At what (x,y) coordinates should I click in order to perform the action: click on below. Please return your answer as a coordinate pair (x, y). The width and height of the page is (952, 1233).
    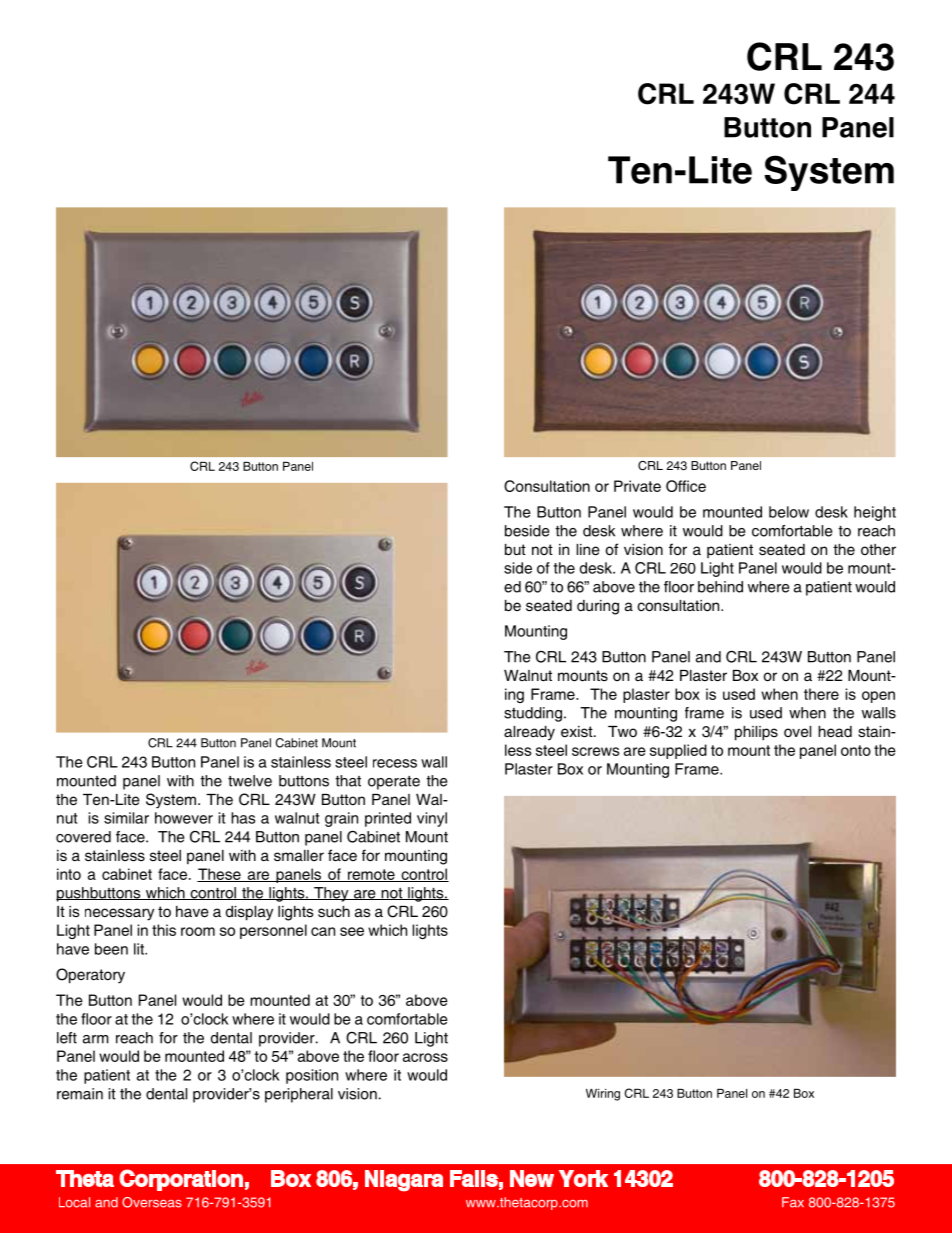
    Looking at the image, I should click on (789, 512).
